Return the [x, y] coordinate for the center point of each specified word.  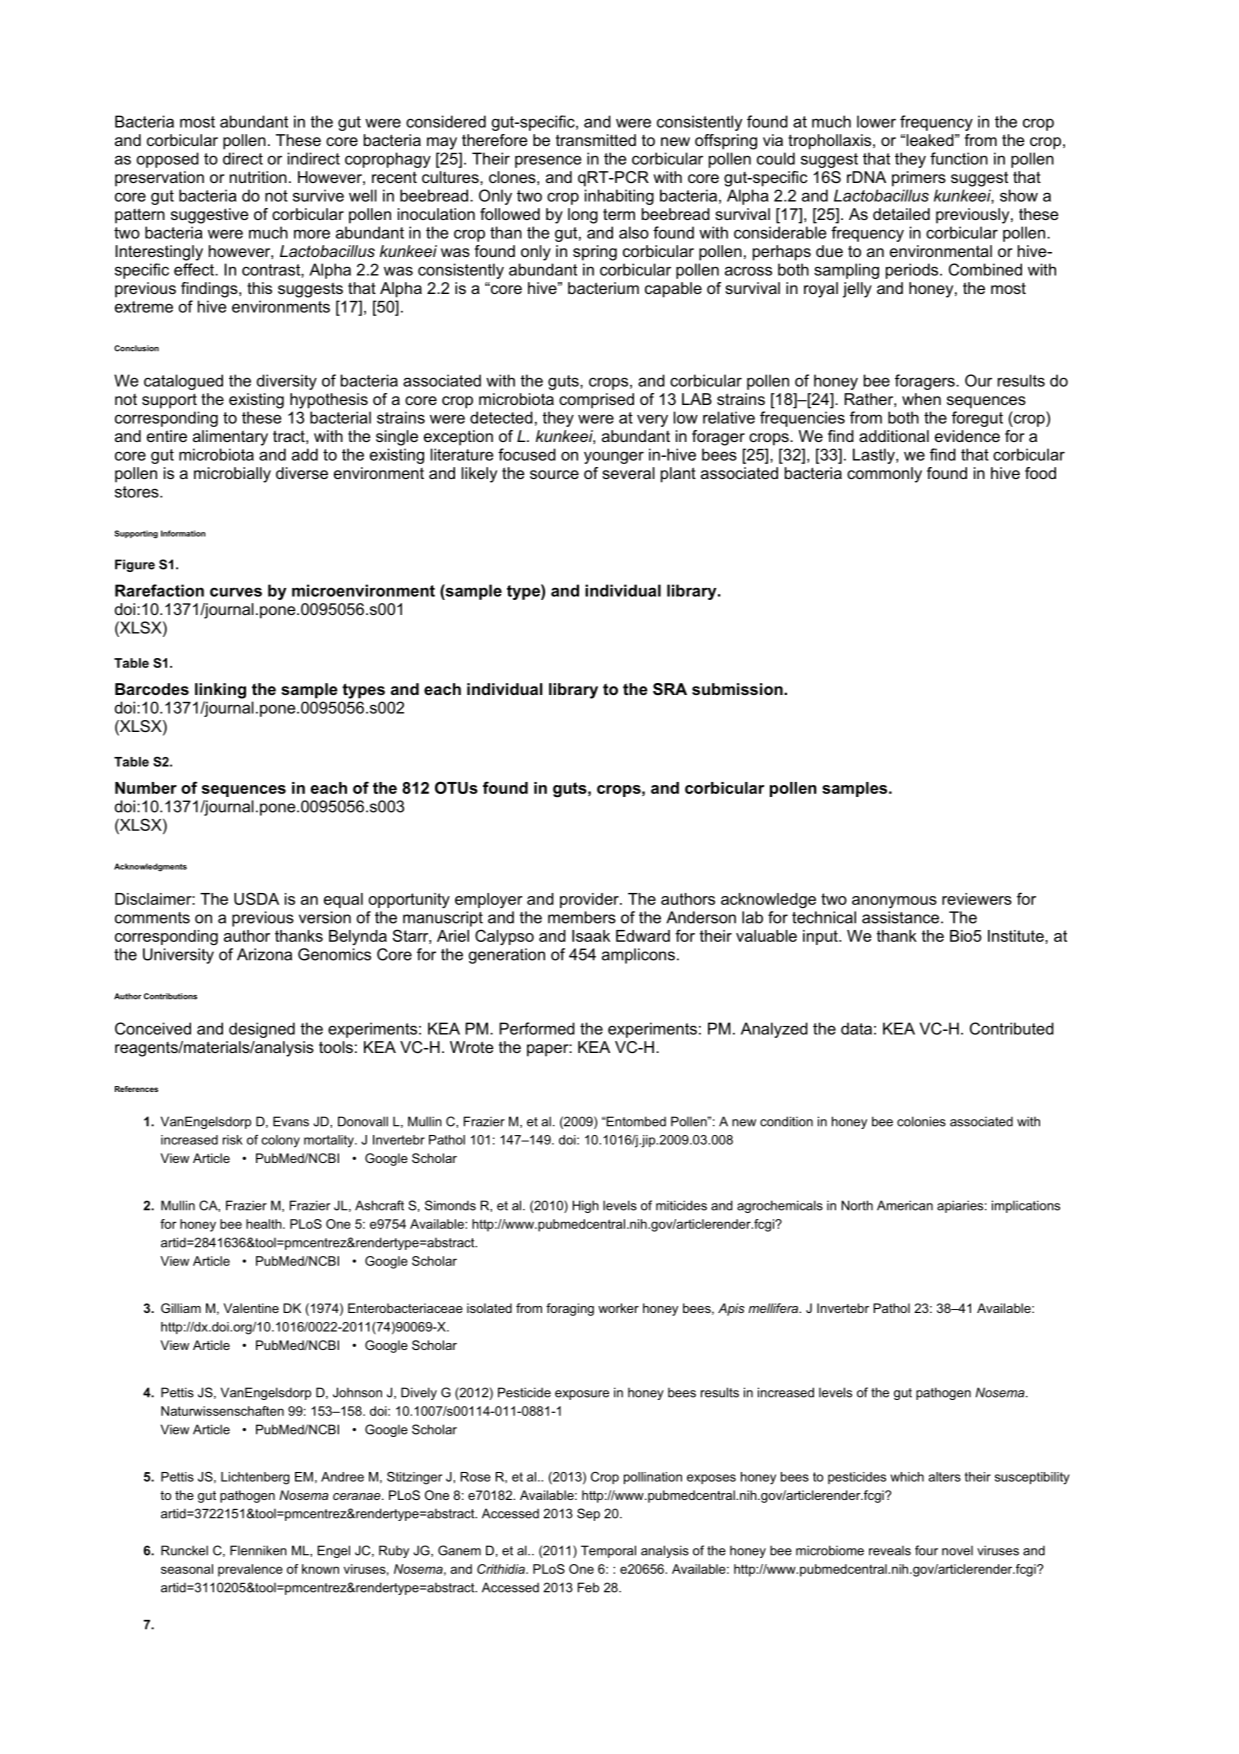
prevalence [250, 1570]
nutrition [258, 177]
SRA [670, 689]
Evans [291, 1121]
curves [236, 592]
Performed [537, 1028]
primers [919, 179]
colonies [921, 1121]
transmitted [596, 140]
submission [738, 689]
